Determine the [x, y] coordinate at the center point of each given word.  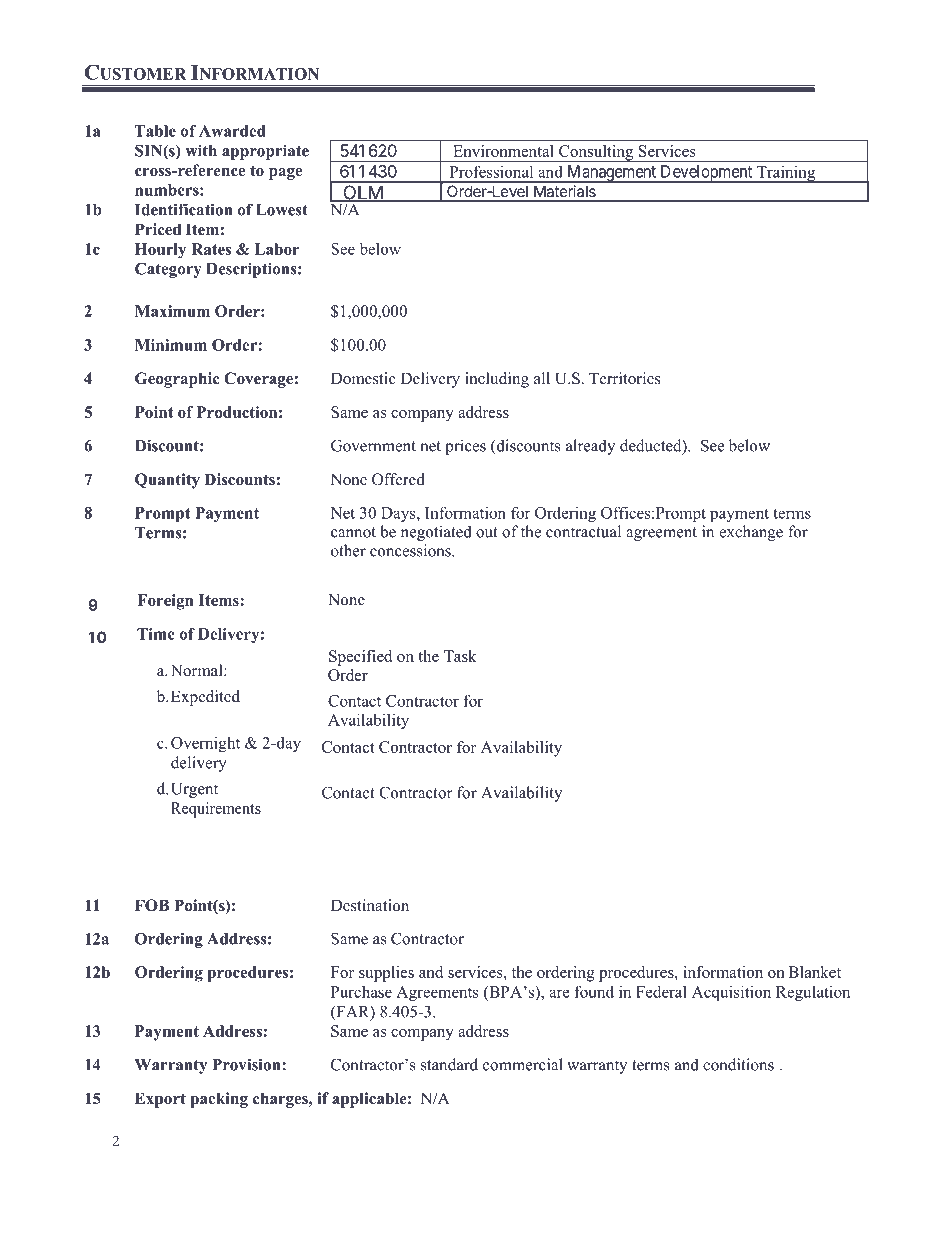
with [201, 150]
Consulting [596, 153]
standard [449, 1064]
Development [706, 174]
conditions [738, 1064]
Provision [247, 1064]
